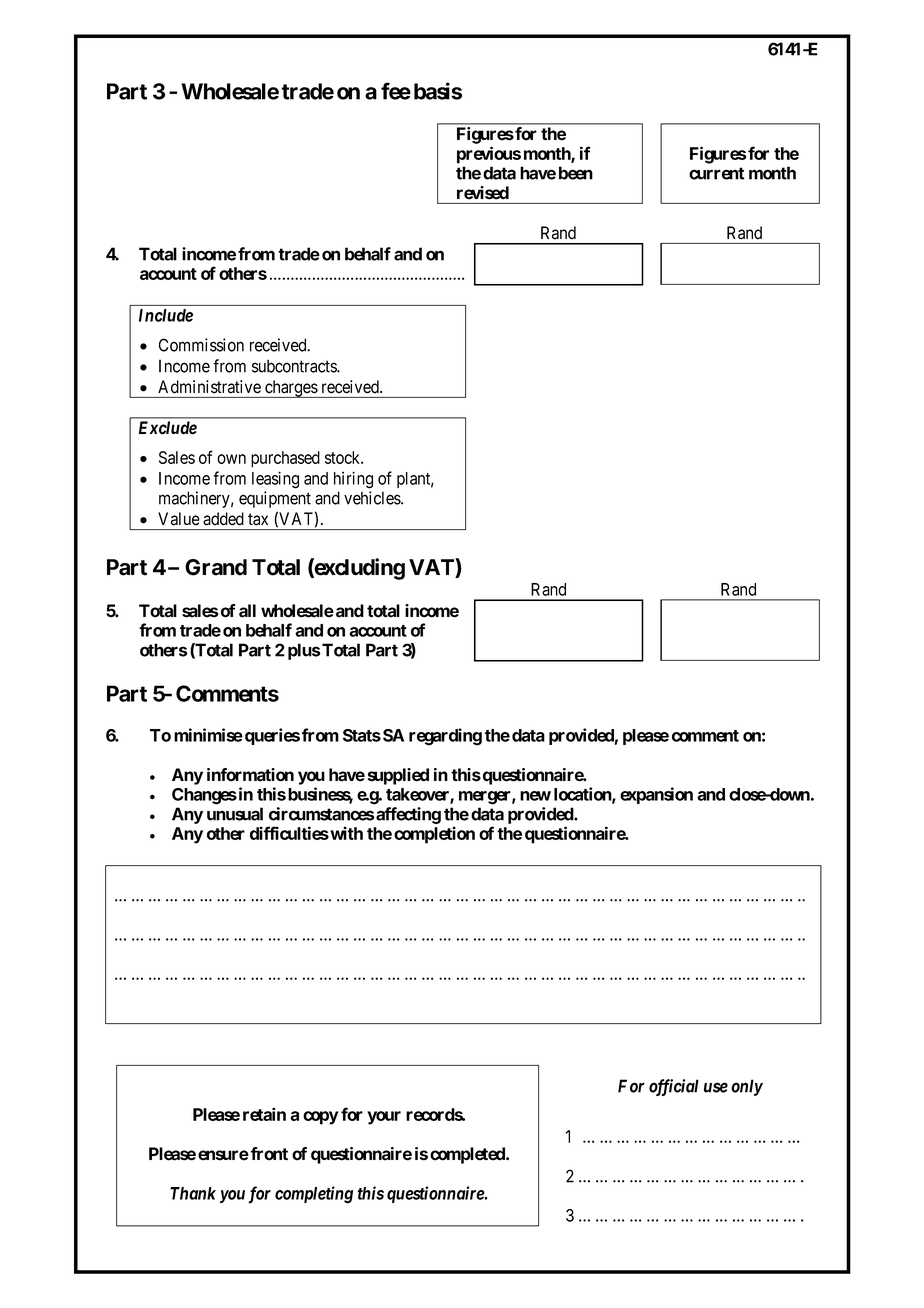  I want to click on completed, so click(468, 1155).
